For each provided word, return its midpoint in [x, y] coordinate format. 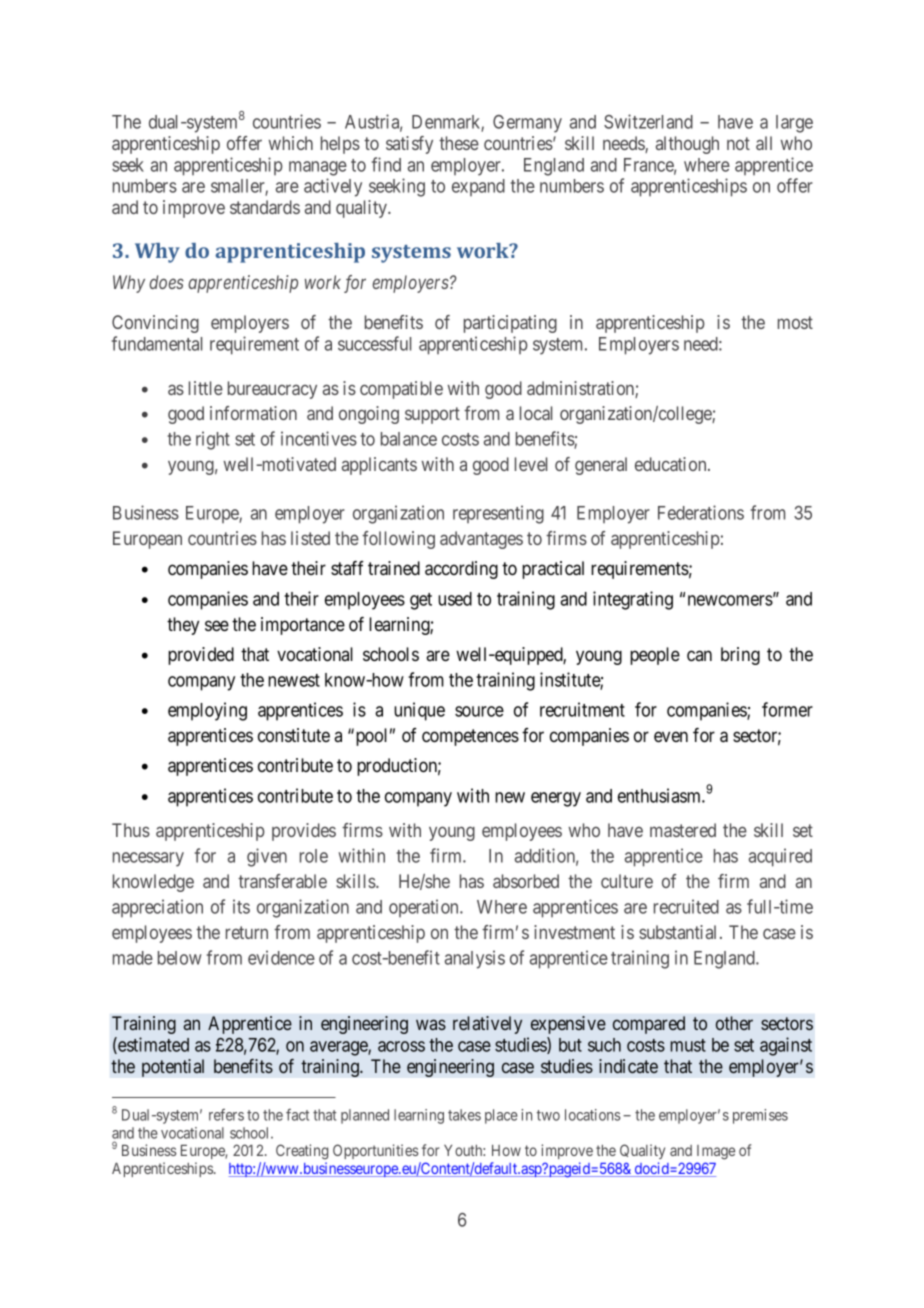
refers [226, 1115]
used [455, 599]
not [738, 143]
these [459, 143]
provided [201, 656]
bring [740, 656]
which [290, 143]
